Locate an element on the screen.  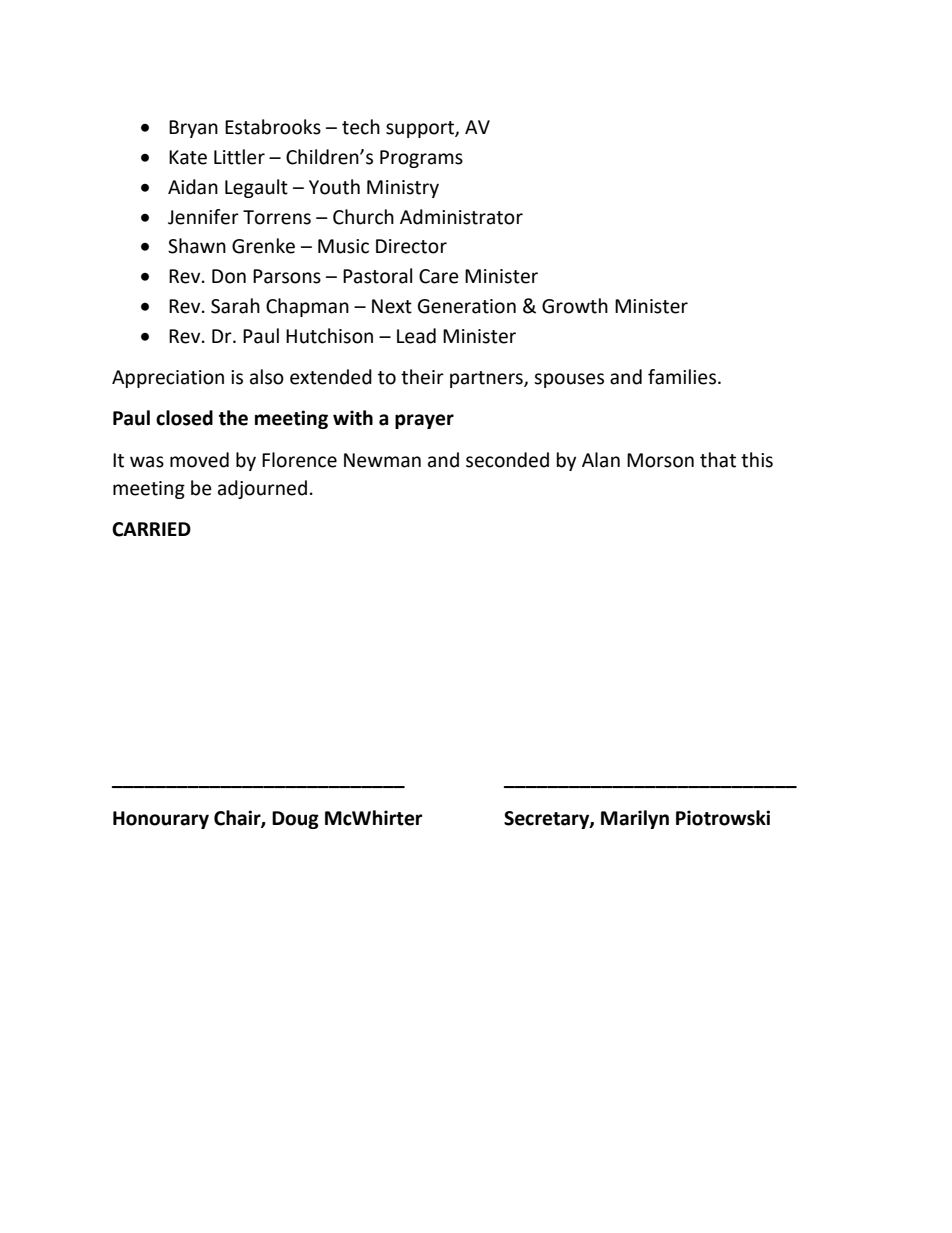
Marilyn is located at coordinates (635, 819).
